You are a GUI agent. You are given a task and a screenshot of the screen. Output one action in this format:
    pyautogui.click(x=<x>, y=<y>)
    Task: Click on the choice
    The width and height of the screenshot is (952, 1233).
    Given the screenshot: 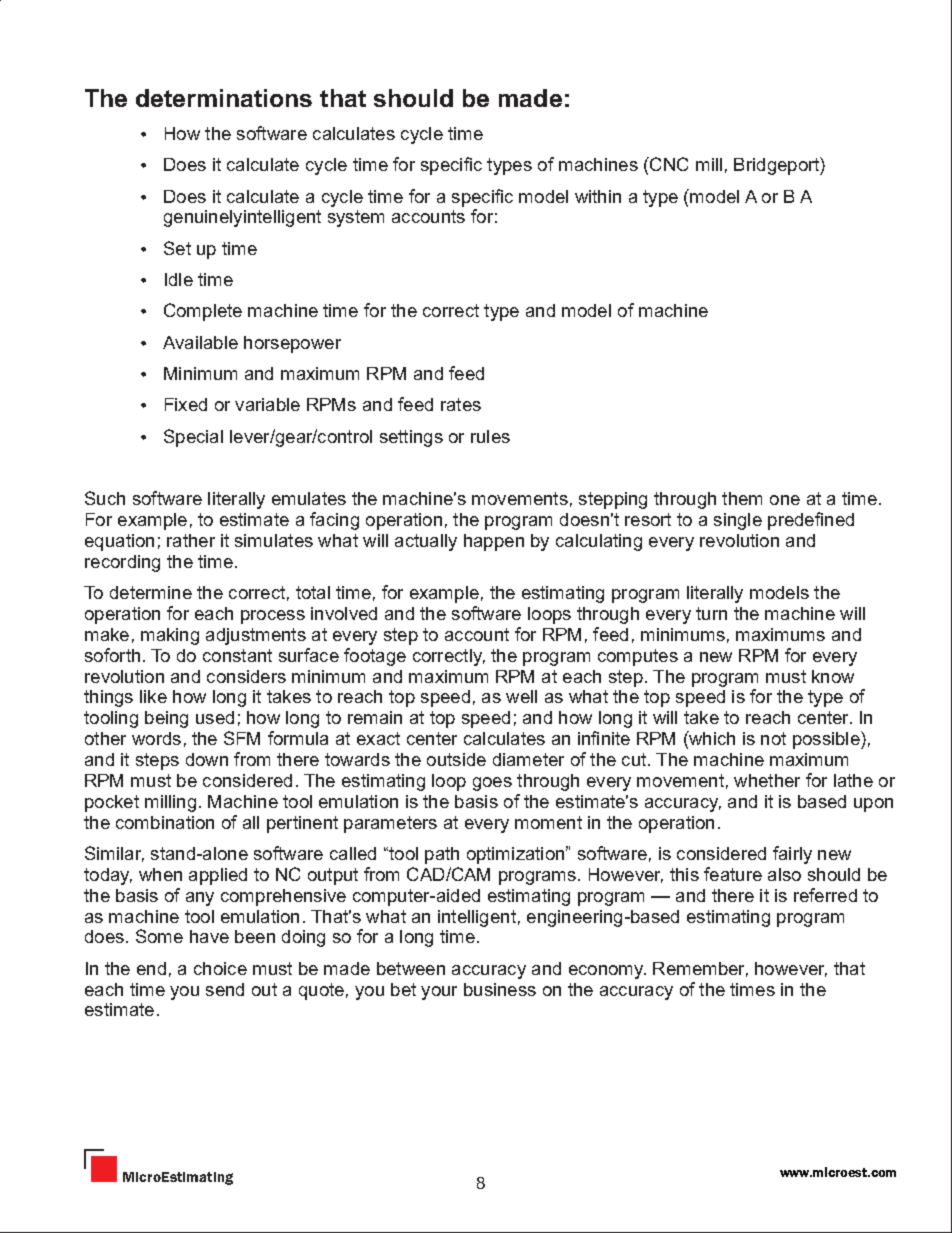 What is the action you would take?
    pyautogui.click(x=220, y=968)
